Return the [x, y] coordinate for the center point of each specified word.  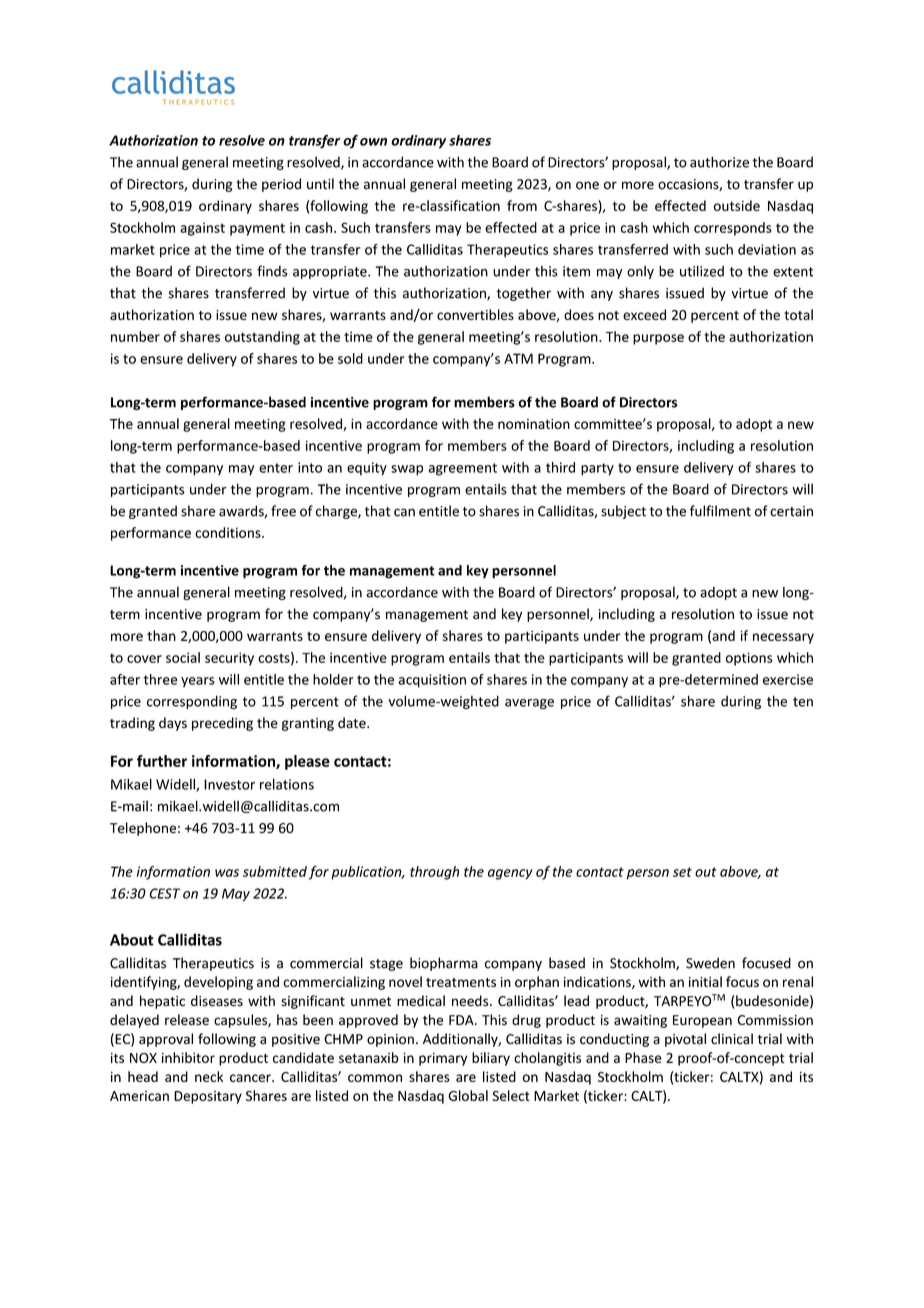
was [227, 873]
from [522, 205]
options [749, 659]
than [161, 635]
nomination [534, 424]
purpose [658, 339]
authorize [719, 162]
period [281, 185]
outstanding [262, 338]
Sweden [710, 963]
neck [209, 1076]
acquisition [432, 681]
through [434, 873]
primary [443, 1059]
